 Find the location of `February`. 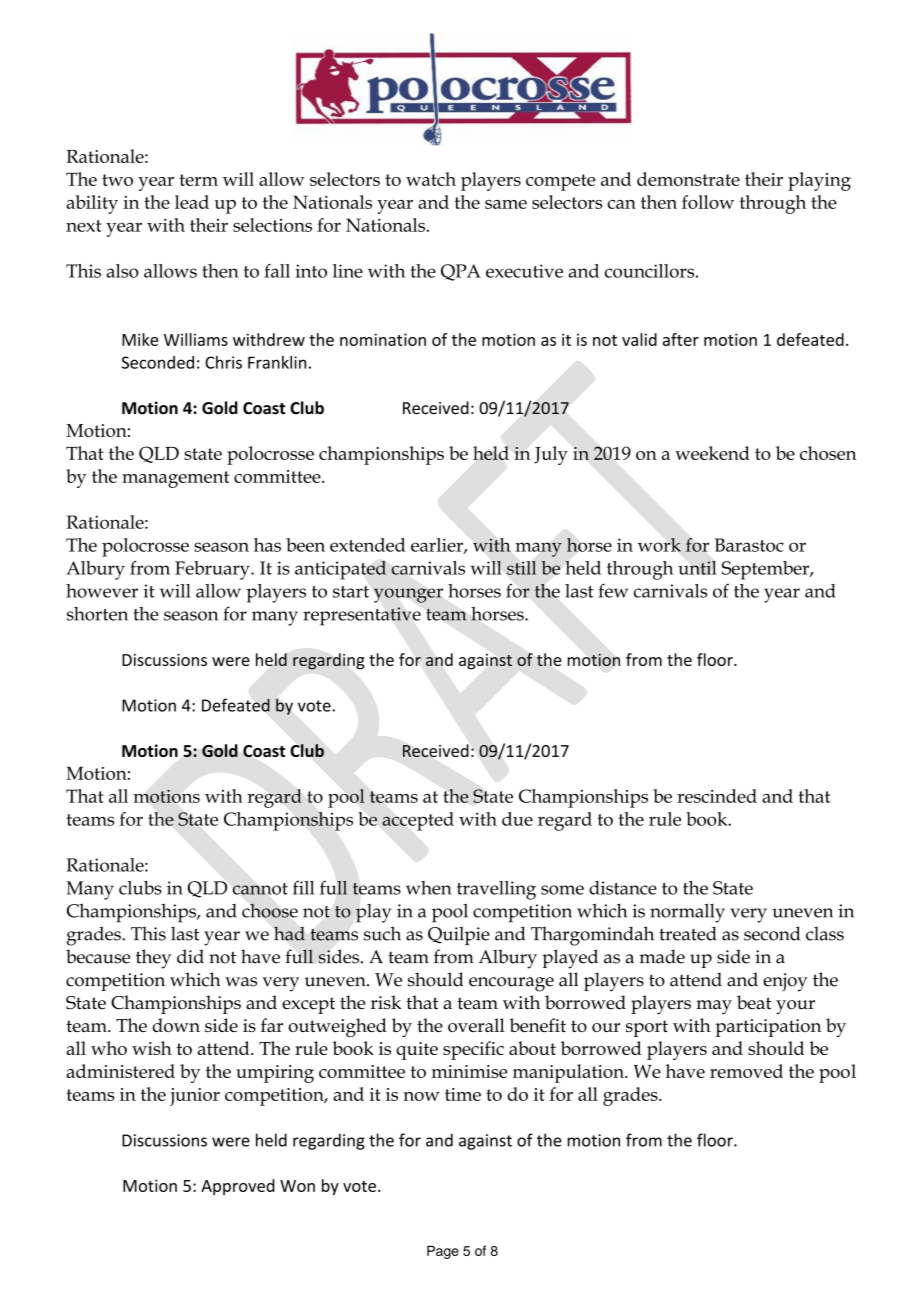

February is located at coordinates (213, 570).
